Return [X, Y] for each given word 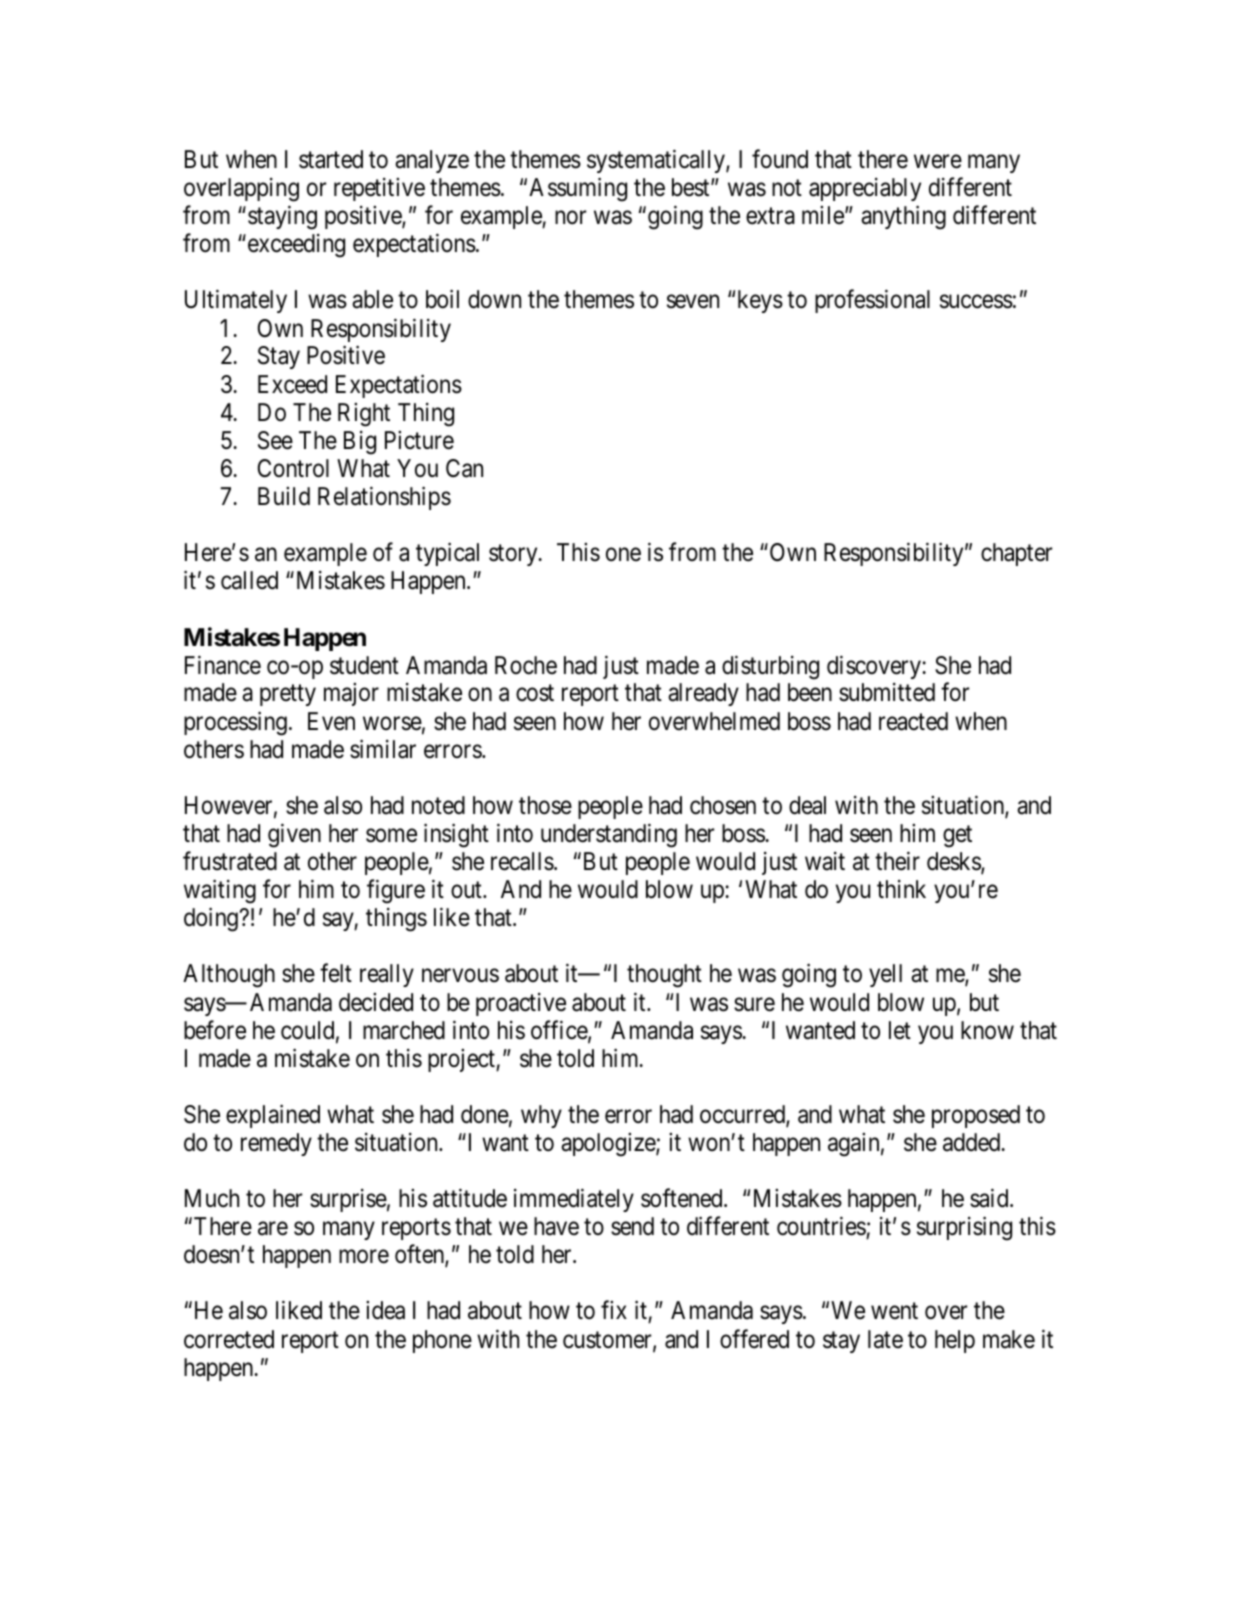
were [938, 162]
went [894, 1311]
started [331, 159]
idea [385, 1310]
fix [614, 1310]
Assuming [578, 189]
